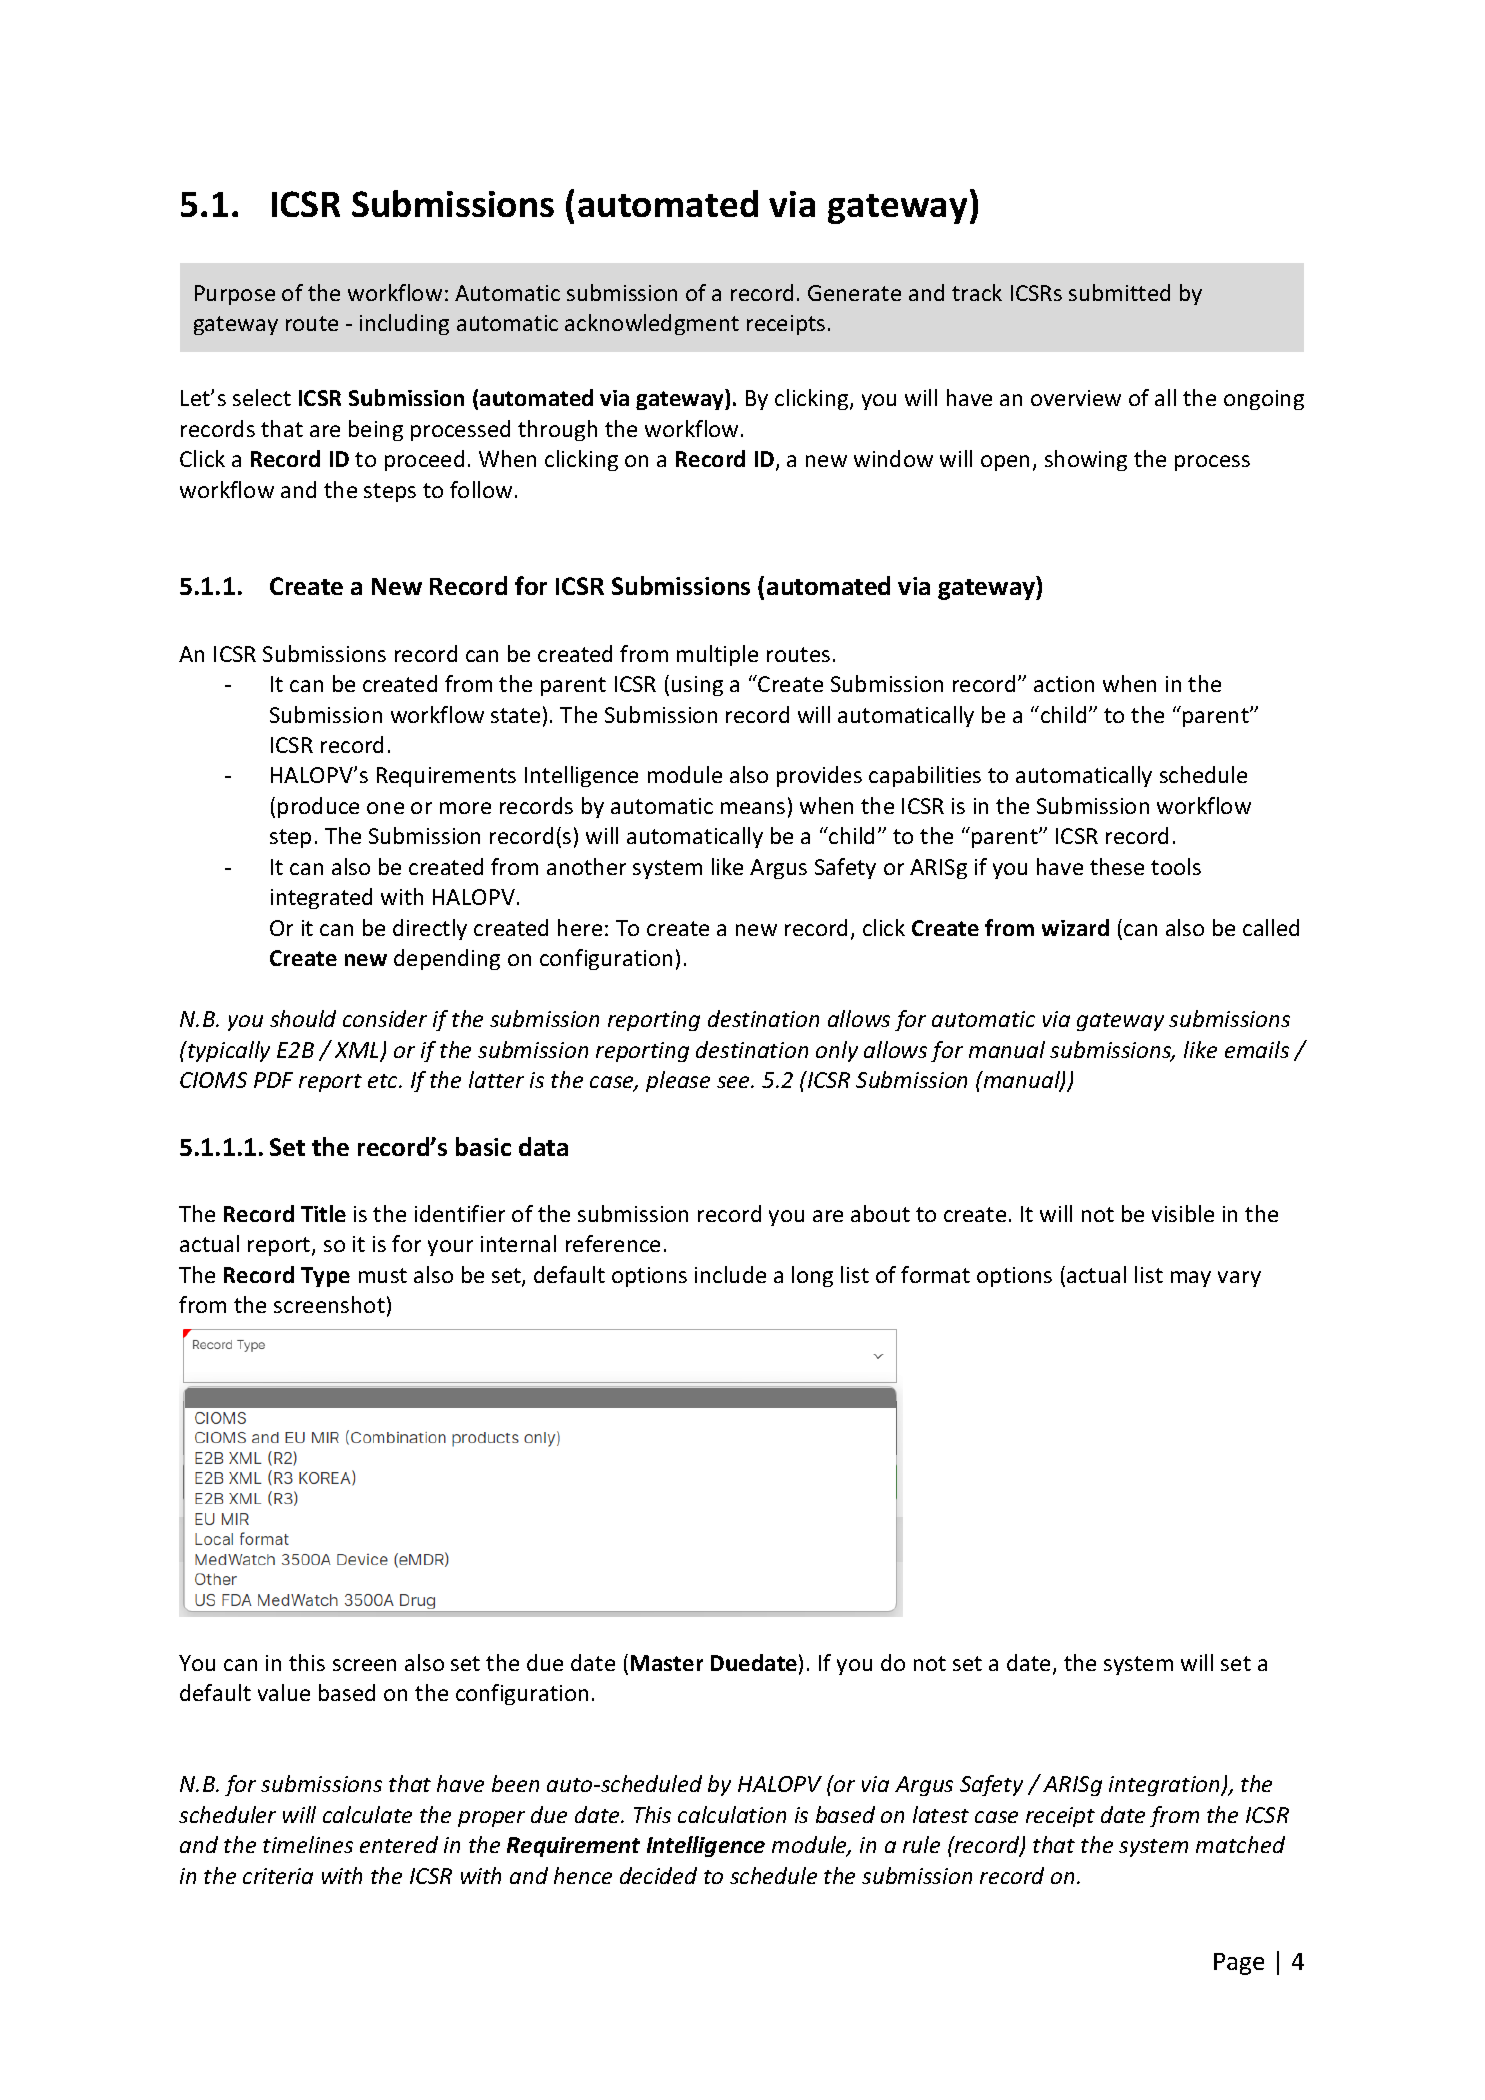  I want to click on see, so click(734, 1082).
